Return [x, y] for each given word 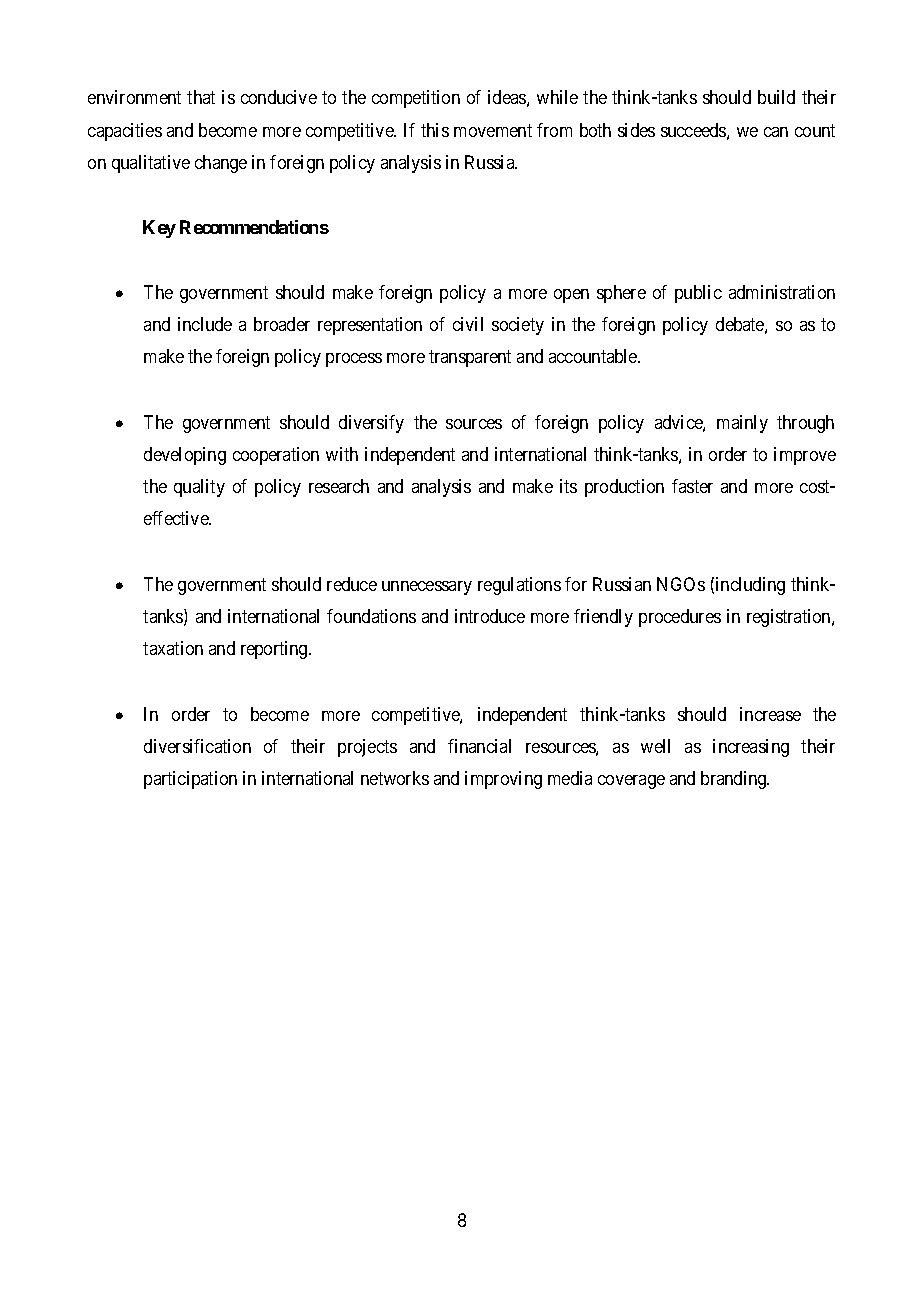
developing [185, 456]
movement [493, 130]
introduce [490, 616]
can [776, 132]
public [698, 294]
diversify [371, 424]
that [201, 97]
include [205, 324]
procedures [680, 618]
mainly [742, 424]
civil [468, 324]
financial [479, 746]
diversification [197, 746]
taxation [173, 648]
